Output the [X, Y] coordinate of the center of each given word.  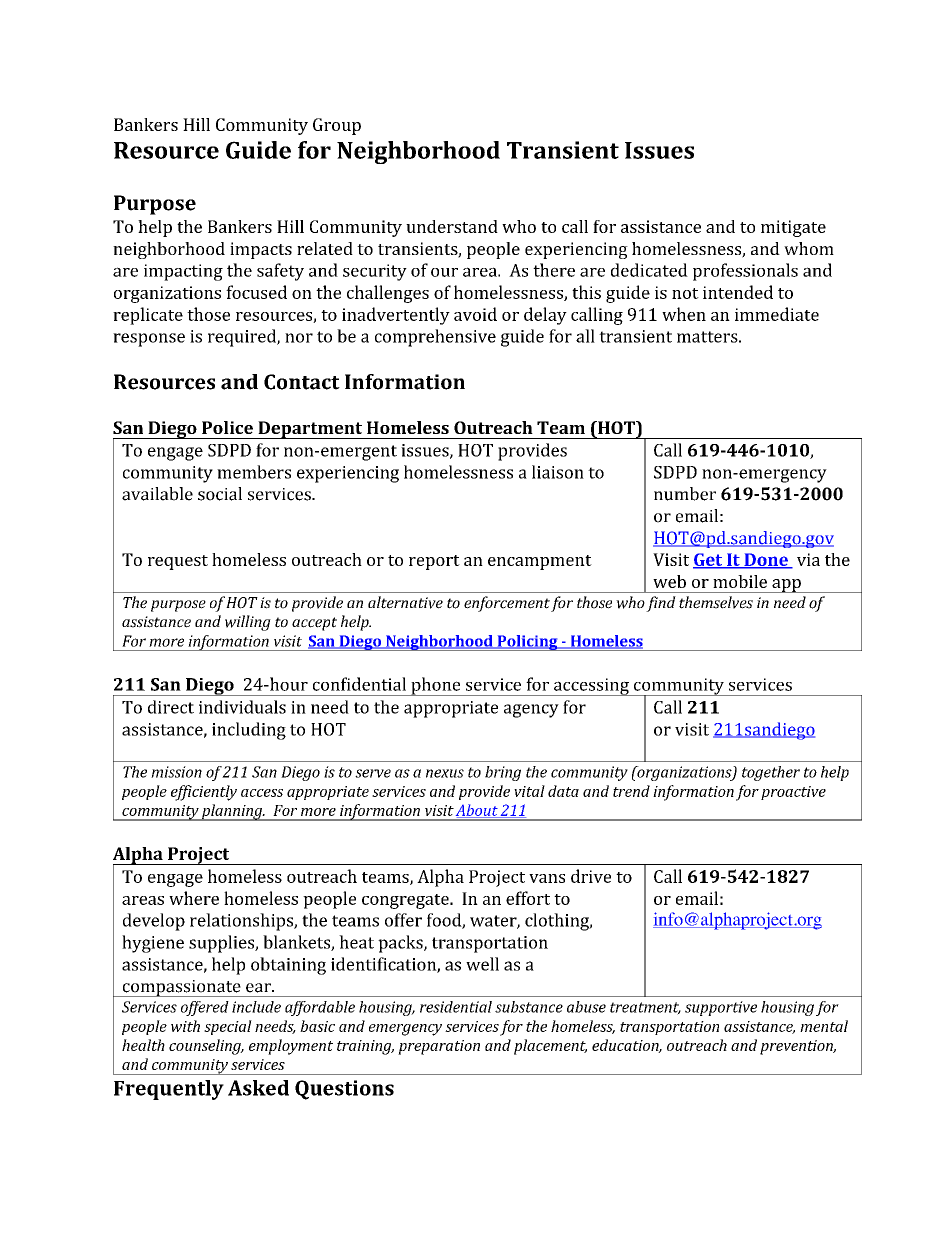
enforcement [507, 604]
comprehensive [435, 338]
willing [248, 623]
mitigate [793, 228]
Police [227, 427]
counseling [206, 1047]
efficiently [204, 793]
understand [452, 226]
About [478, 811]
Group [337, 126]
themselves [716, 602]
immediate [777, 314]
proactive [793, 793]
